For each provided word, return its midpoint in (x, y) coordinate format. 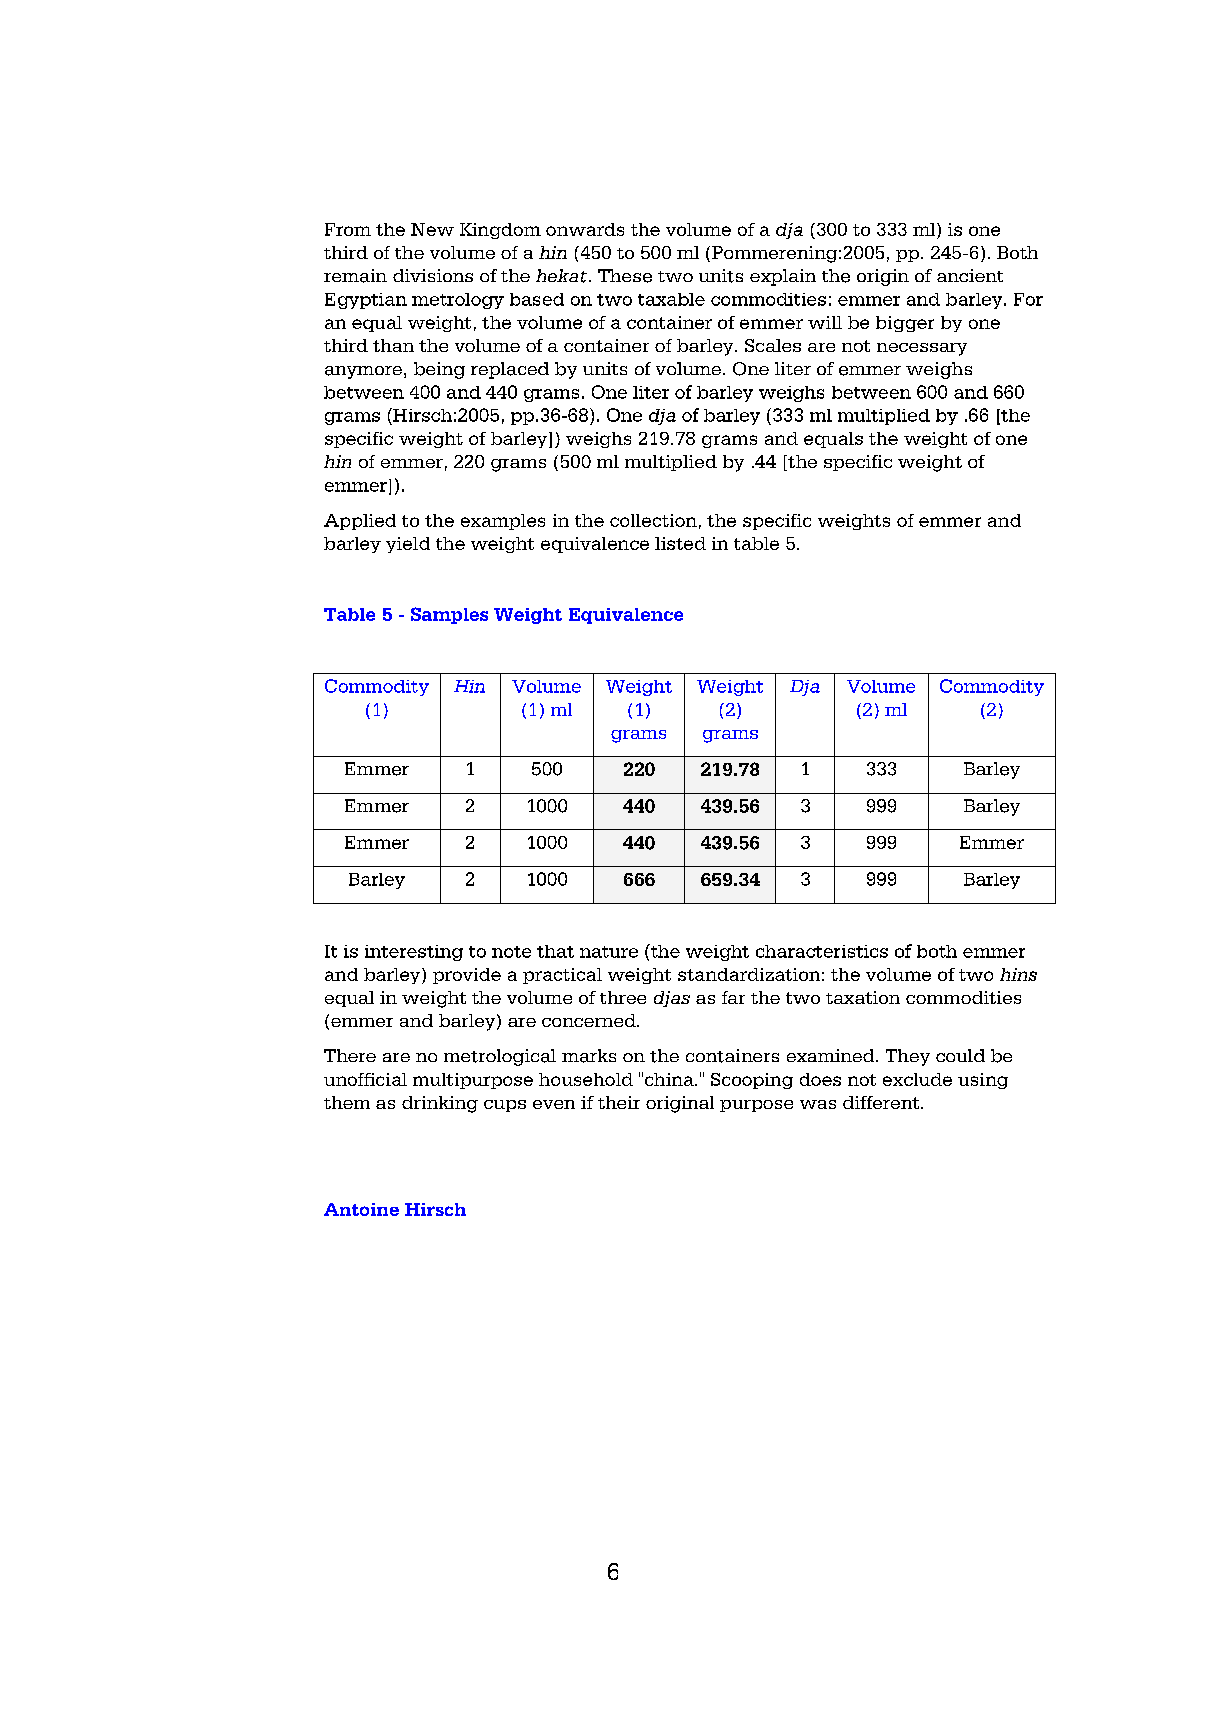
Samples (449, 615)
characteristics (822, 951)
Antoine (361, 1209)
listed (680, 543)
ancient (970, 275)
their (619, 1102)
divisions (433, 275)
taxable (671, 299)
